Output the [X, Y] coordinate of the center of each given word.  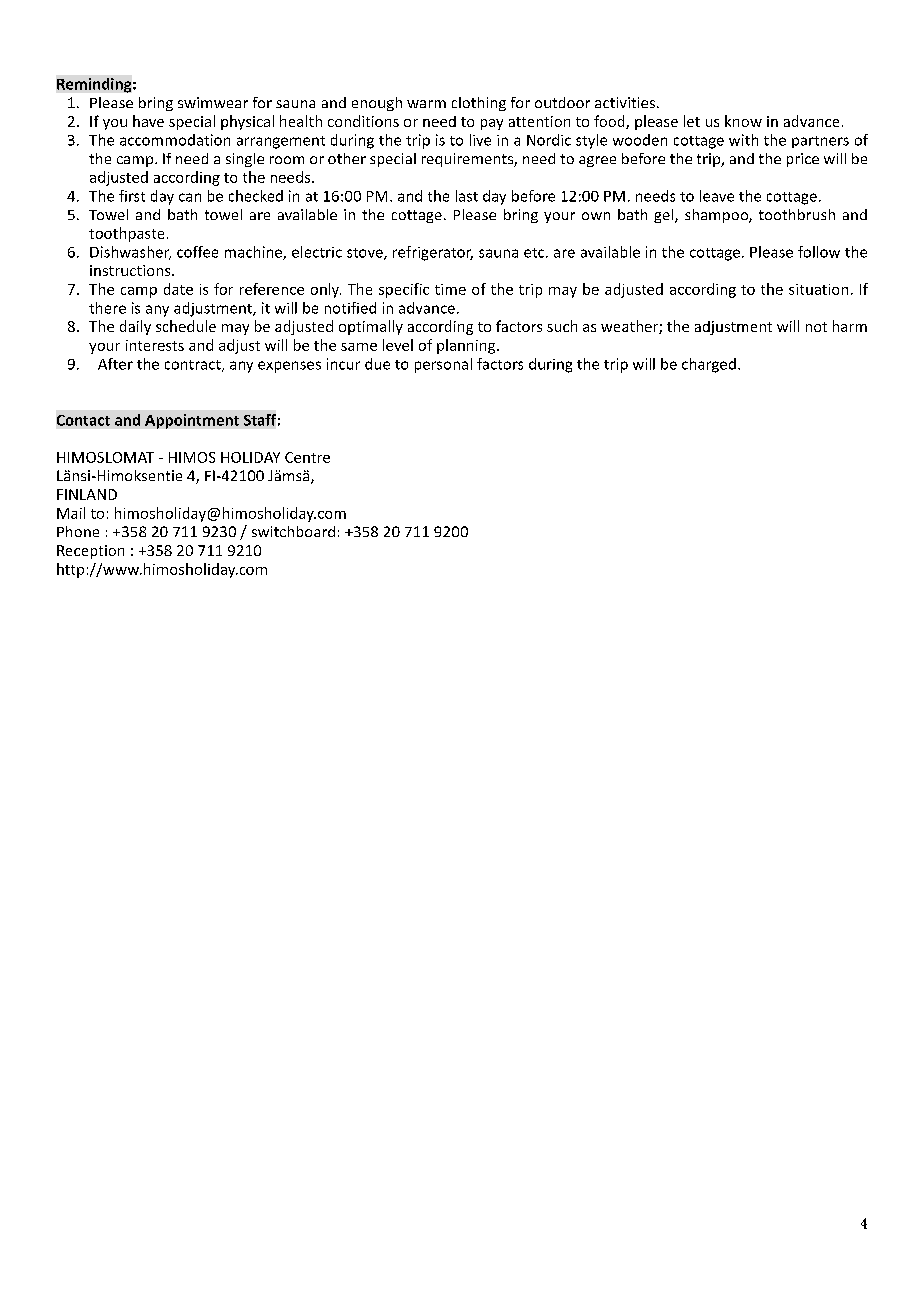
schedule [186, 326]
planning [467, 346]
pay [492, 124]
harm [850, 326]
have [148, 121]
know [743, 121]
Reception [90, 552]
